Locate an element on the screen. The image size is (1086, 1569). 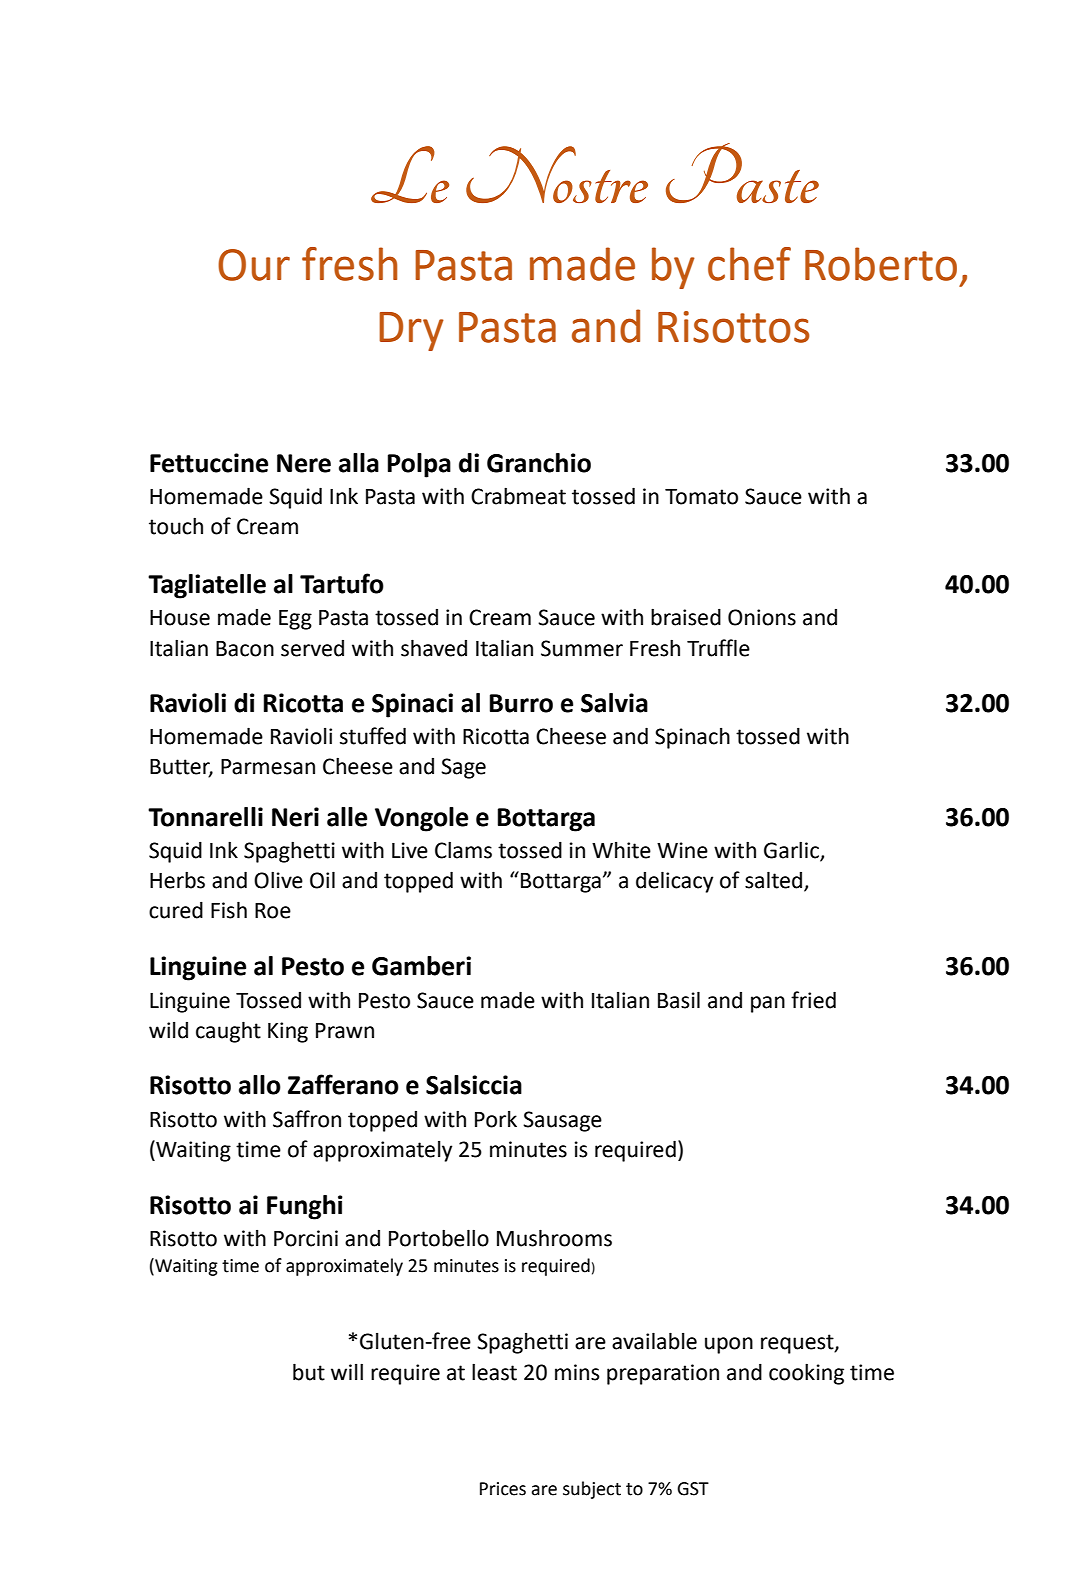
GST is located at coordinates (693, 1489).
